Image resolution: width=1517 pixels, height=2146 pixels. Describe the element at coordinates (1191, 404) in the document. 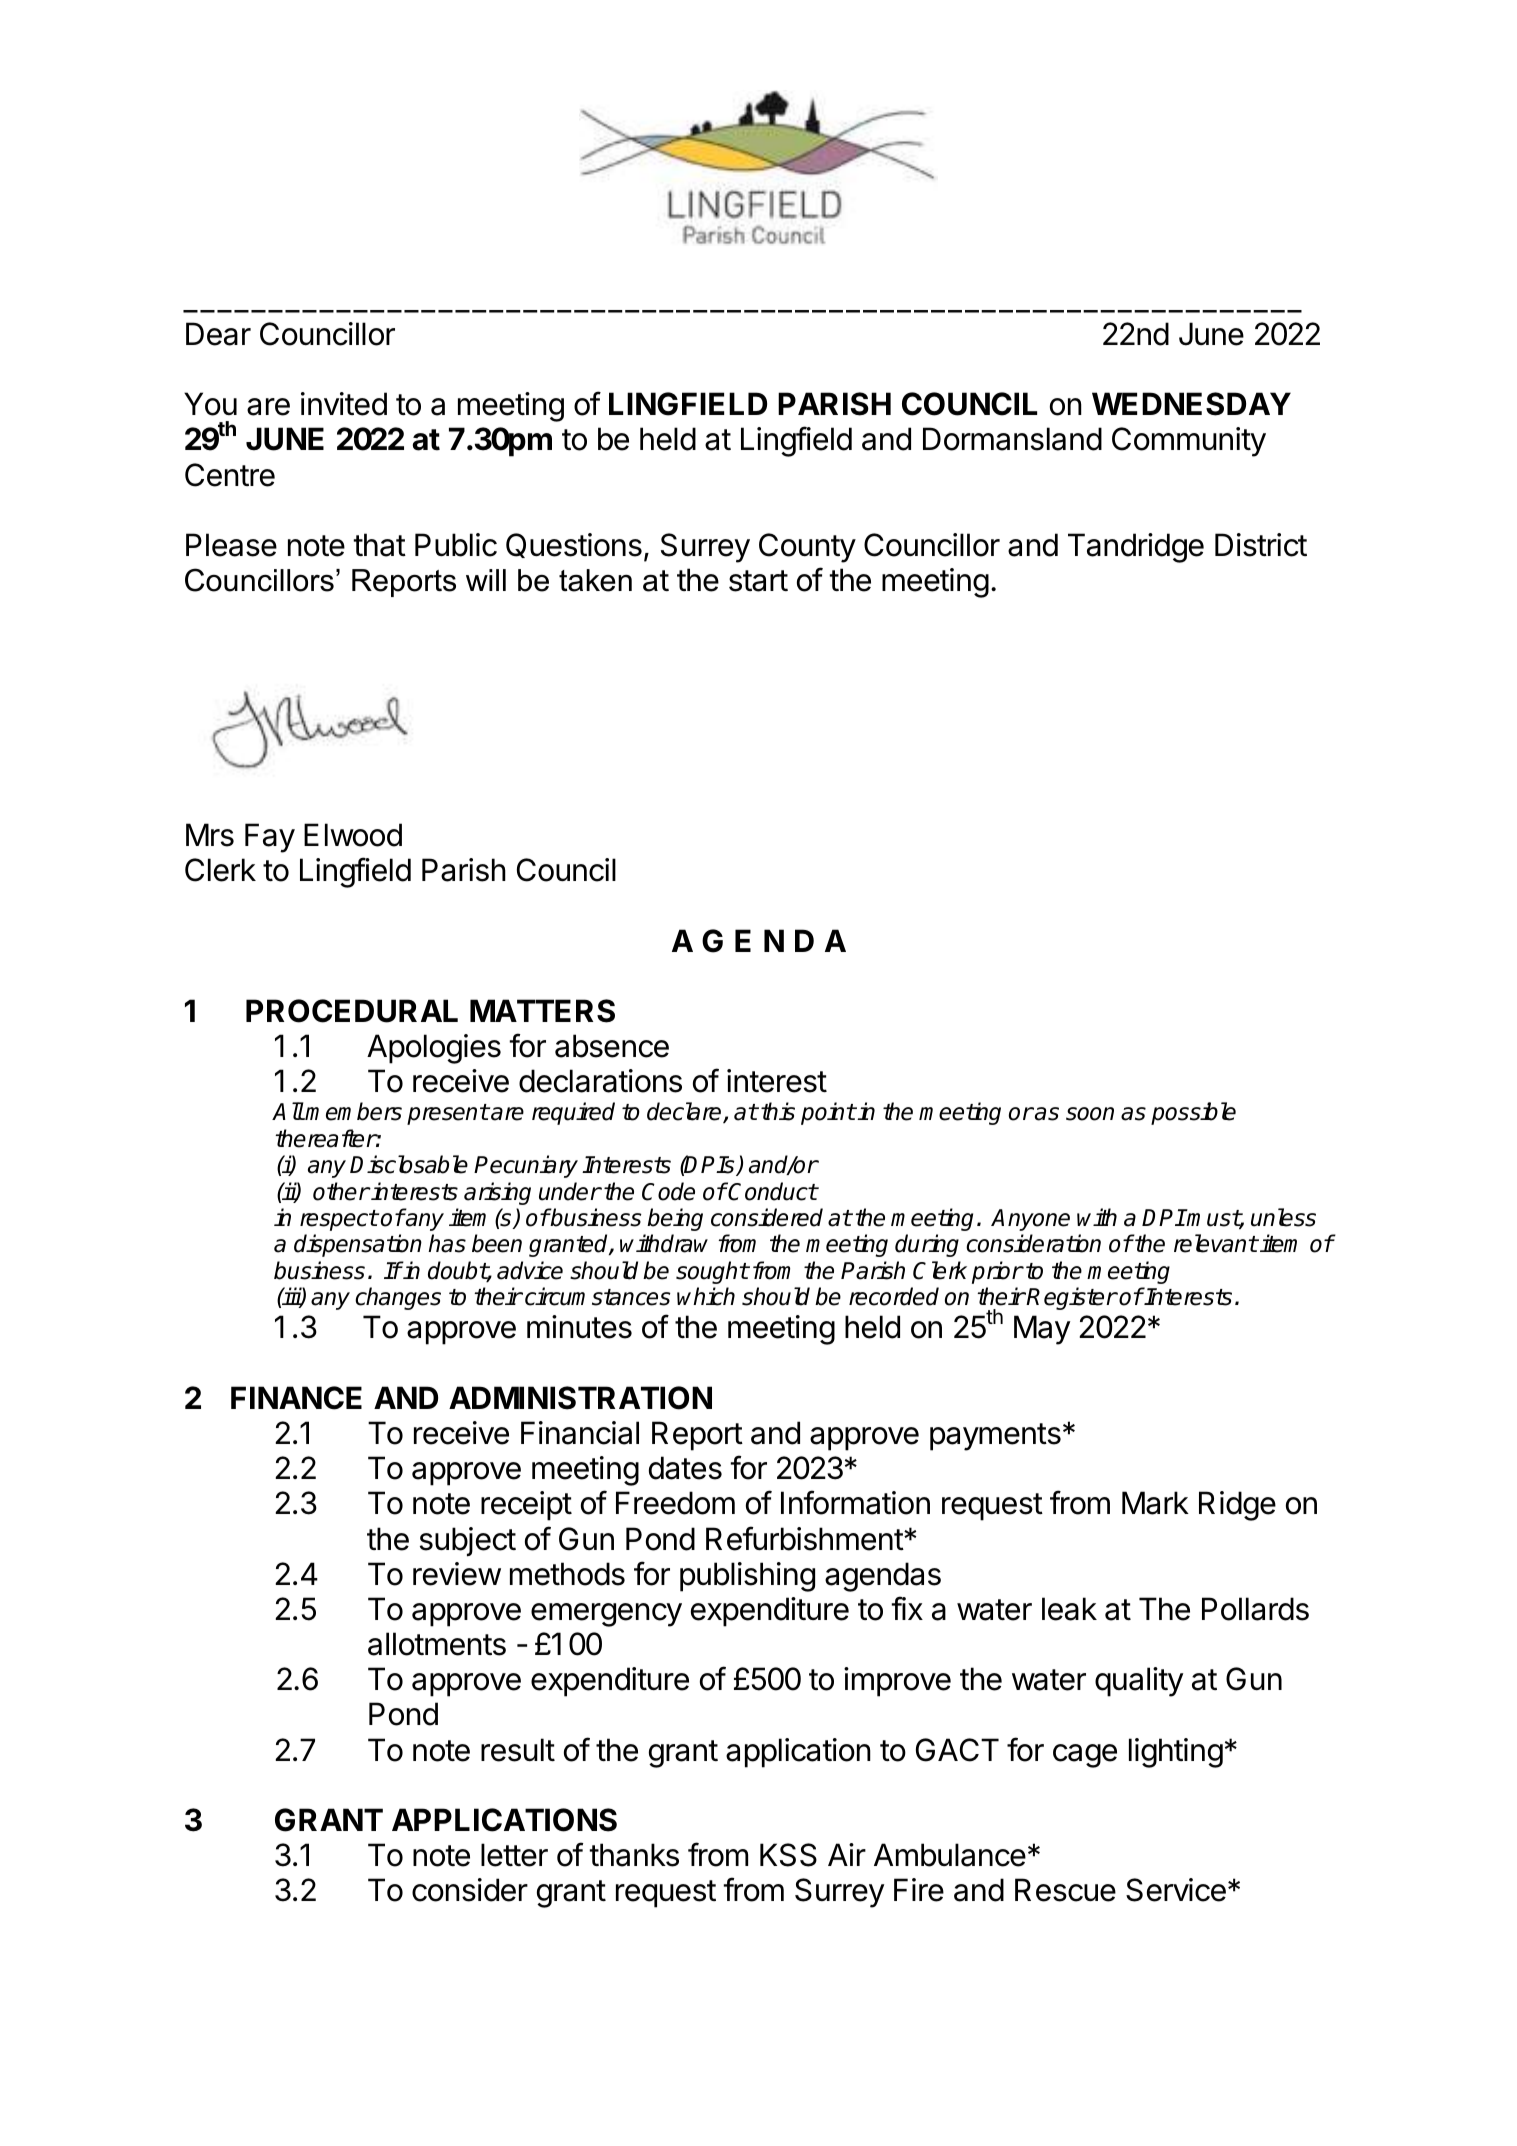

I see `WEDNESDAY` at that location.
